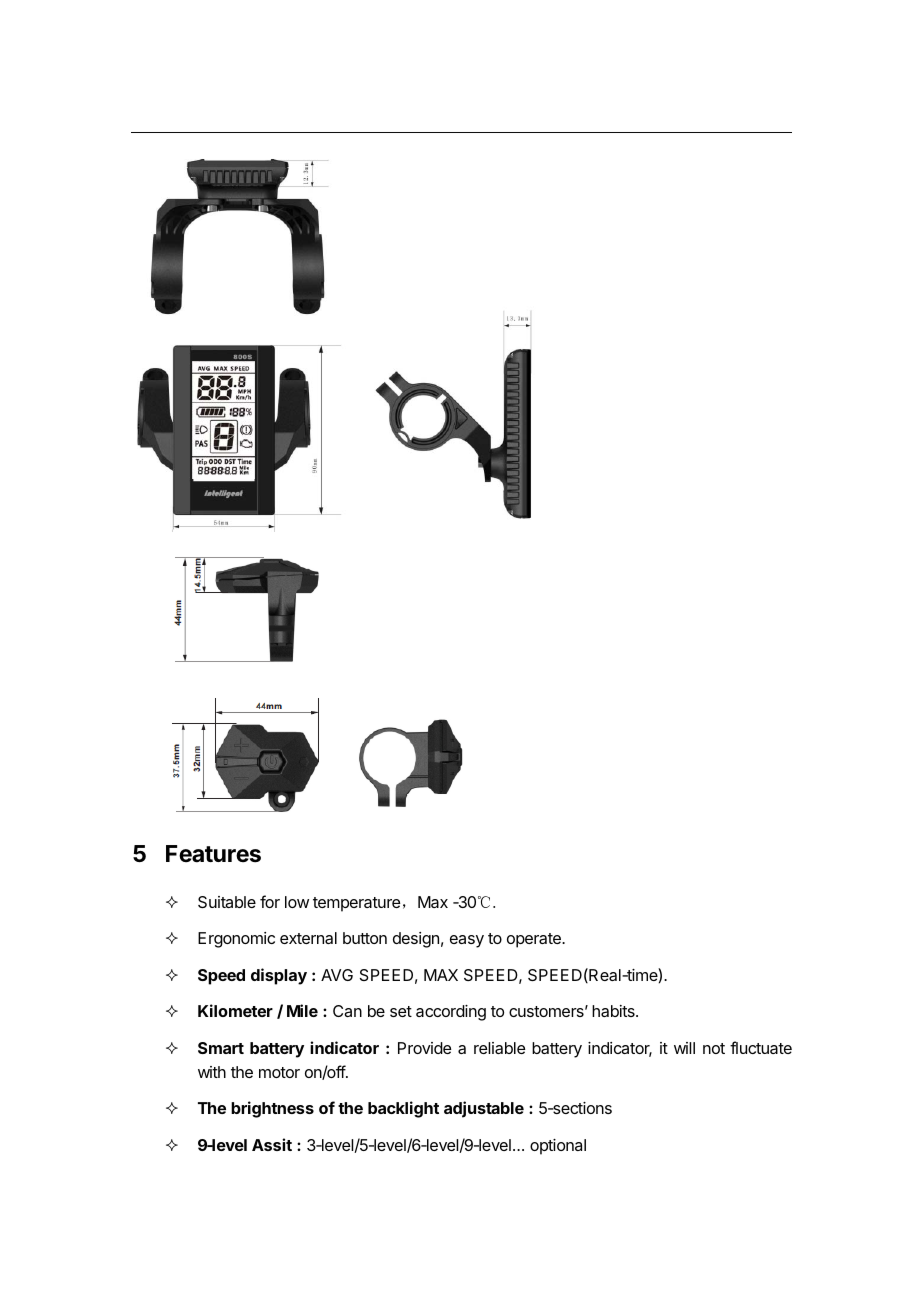 This image has width=924, height=1308. I want to click on low, so click(297, 902).
